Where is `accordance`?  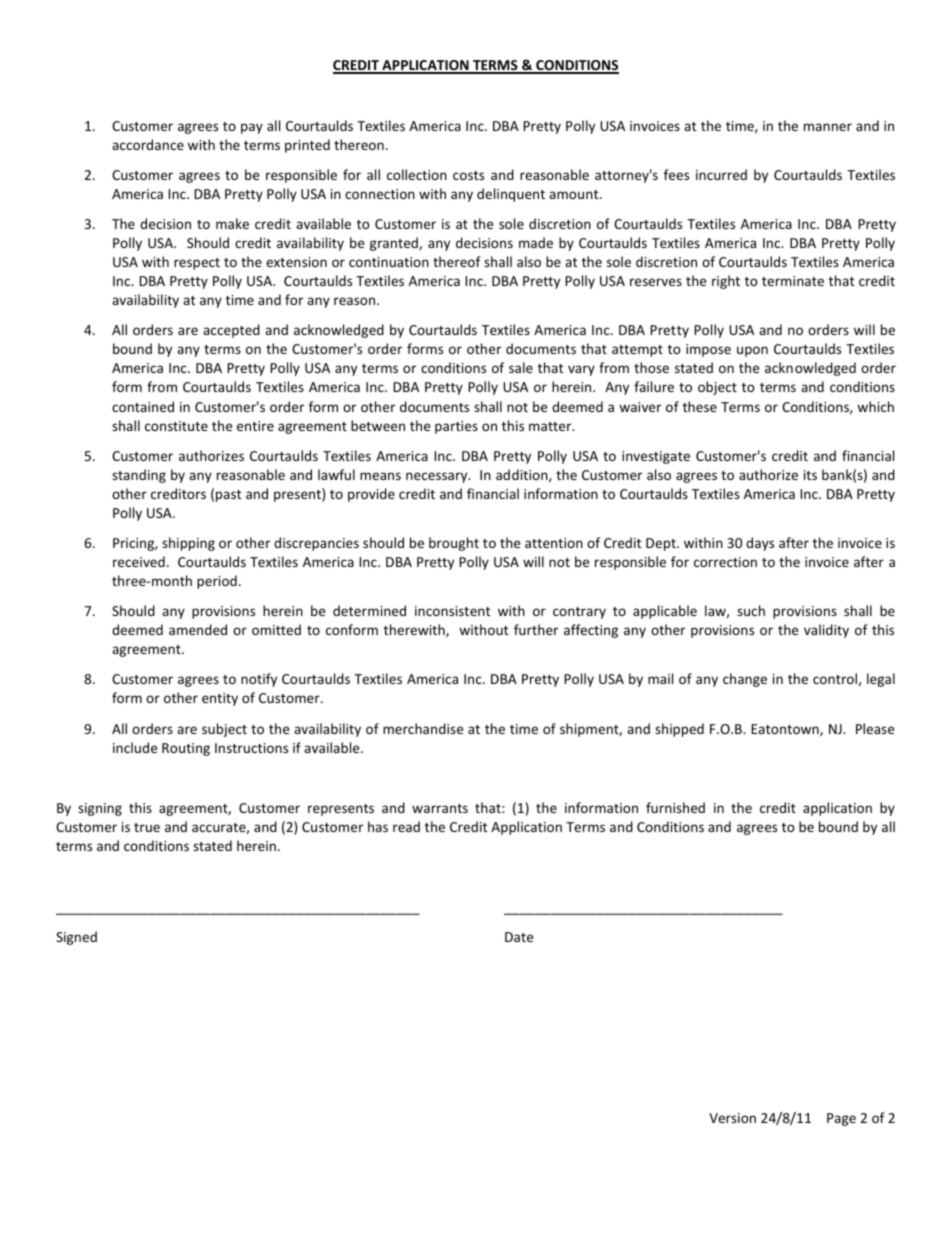
accordance is located at coordinates (148, 144).
